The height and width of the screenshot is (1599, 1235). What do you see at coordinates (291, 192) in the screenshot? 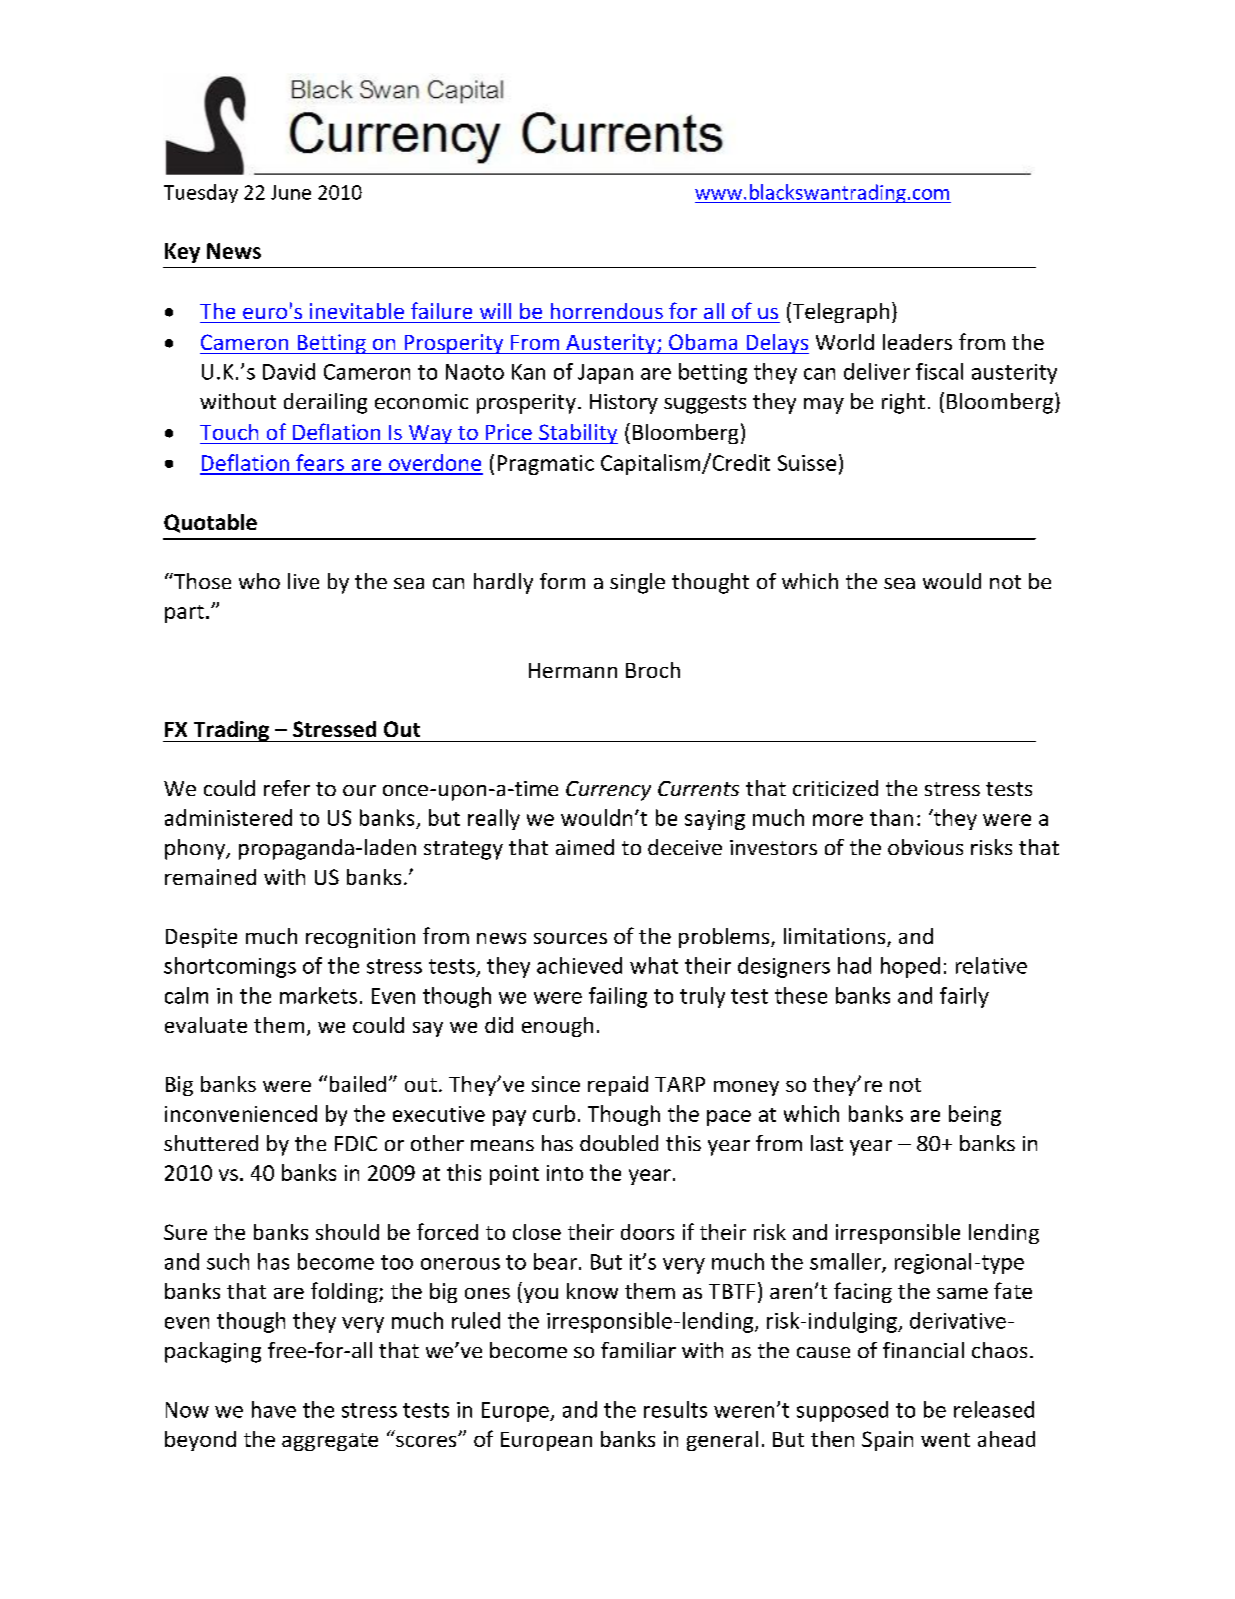
I see `June` at bounding box center [291, 192].
